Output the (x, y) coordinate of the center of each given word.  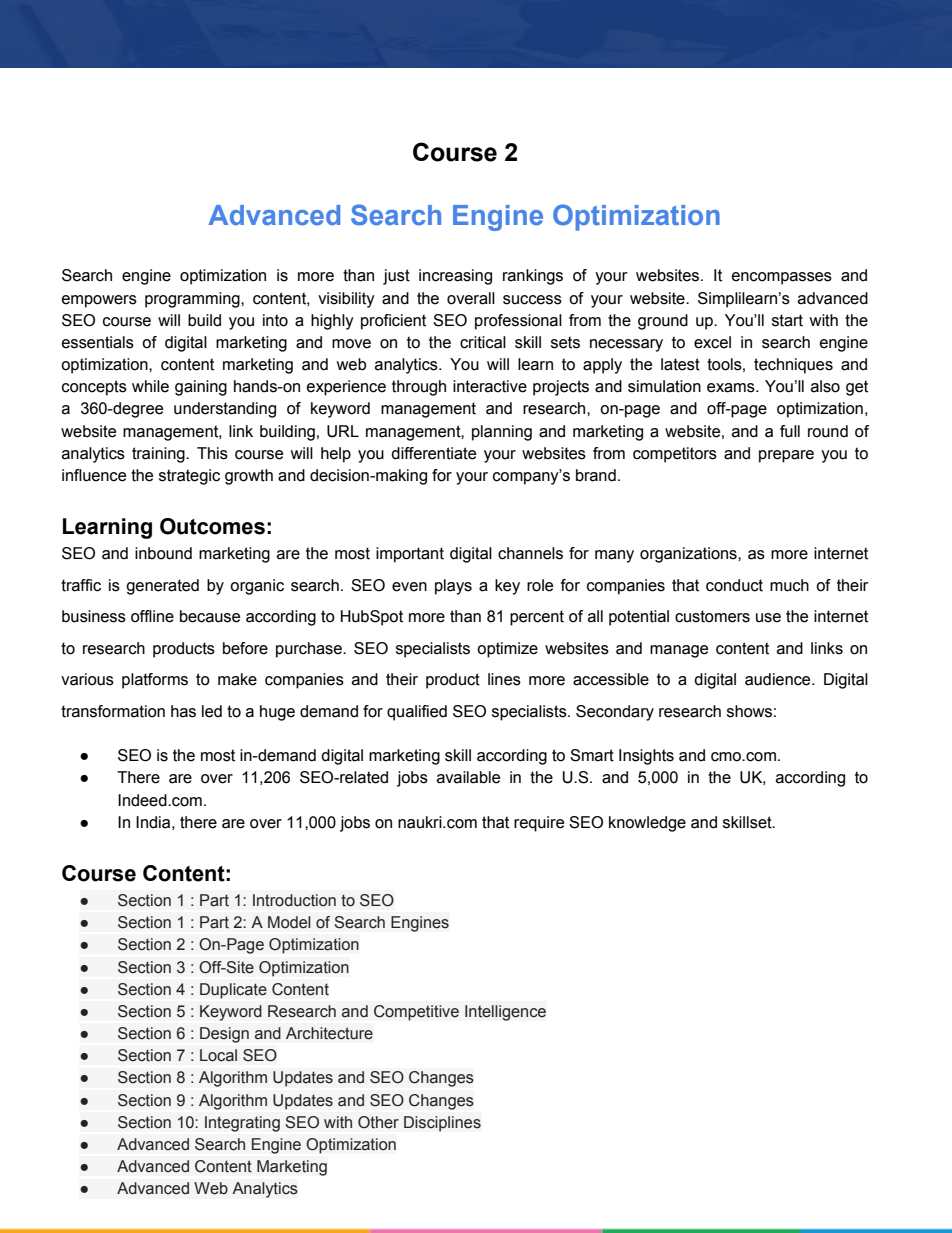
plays (453, 587)
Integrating (242, 1124)
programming (193, 300)
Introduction (294, 900)
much (789, 585)
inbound (163, 553)
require (539, 824)
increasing (455, 277)
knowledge (647, 824)
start (787, 320)
